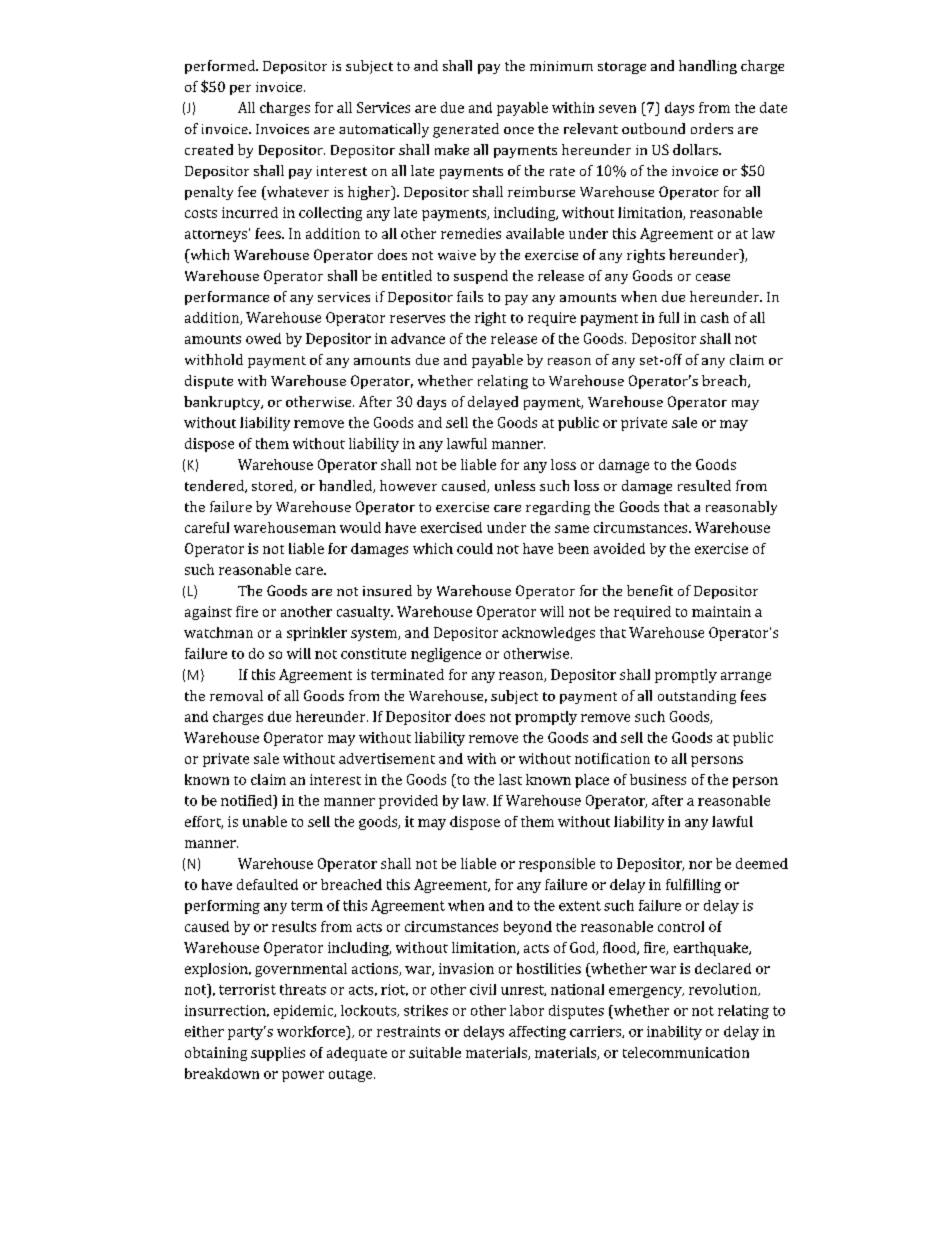  Describe the element at coordinates (223, 403) in the screenshot. I see `bankruptcy` at that location.
